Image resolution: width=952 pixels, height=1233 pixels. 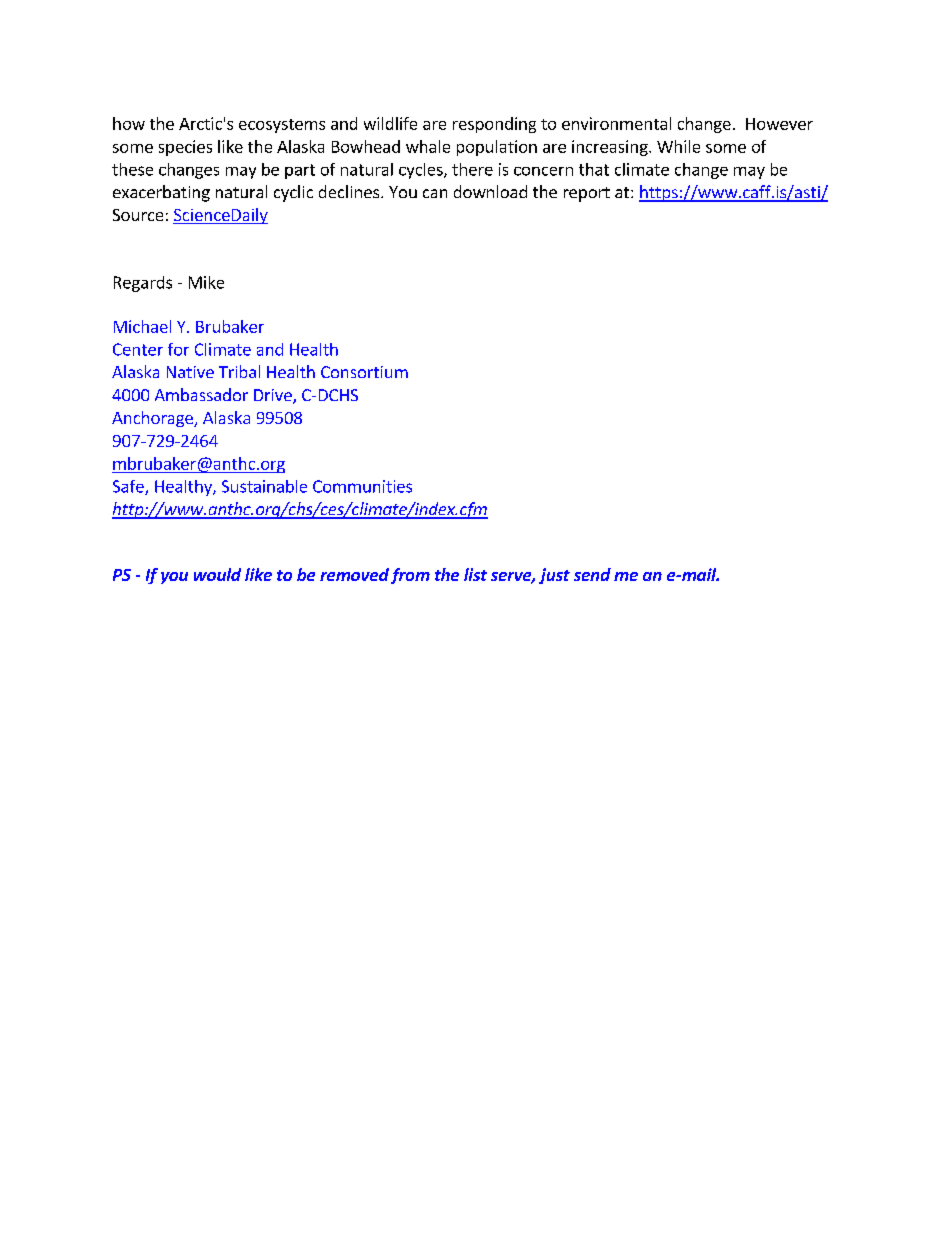 What do you see at coordinates (274, 396) in the screenshot?
I see `Drive` at bounding box center [274, 396].
